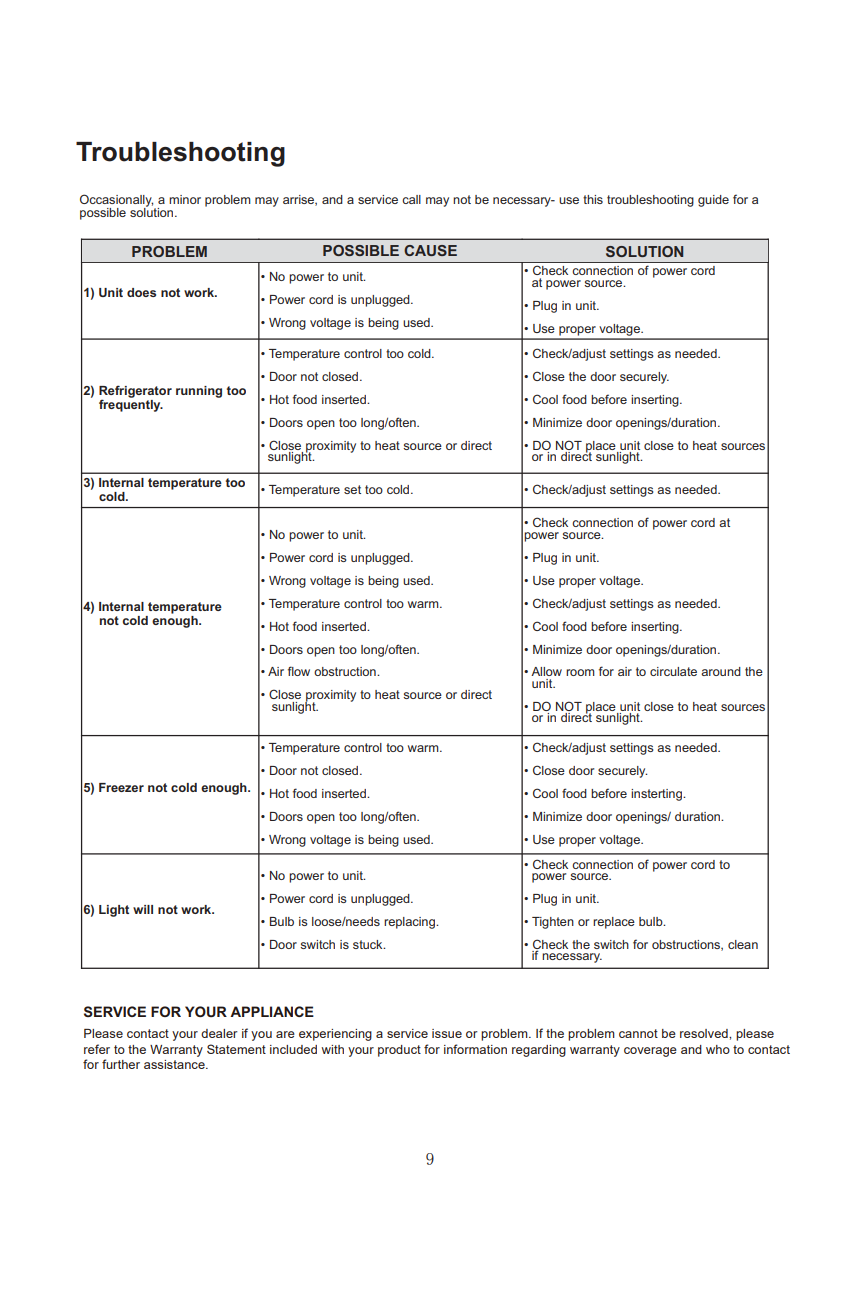 The height and width of the screenshot is (1291, 861). What do you see at coordinates (546, 671) in the screenshot?
I see `Allow` at bounding box center [546, 671].
